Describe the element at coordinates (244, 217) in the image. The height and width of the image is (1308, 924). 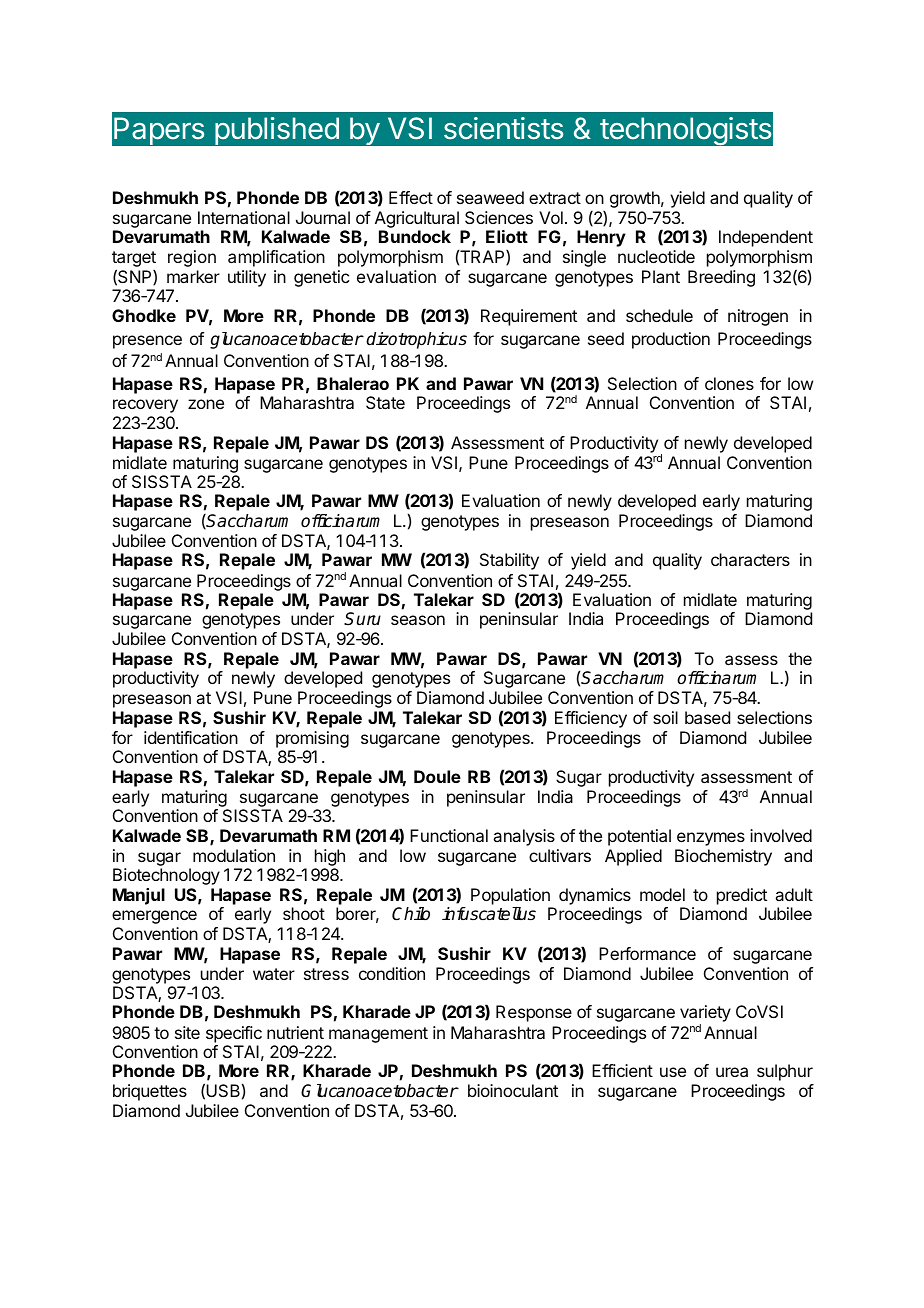
I see `International` at that location.
